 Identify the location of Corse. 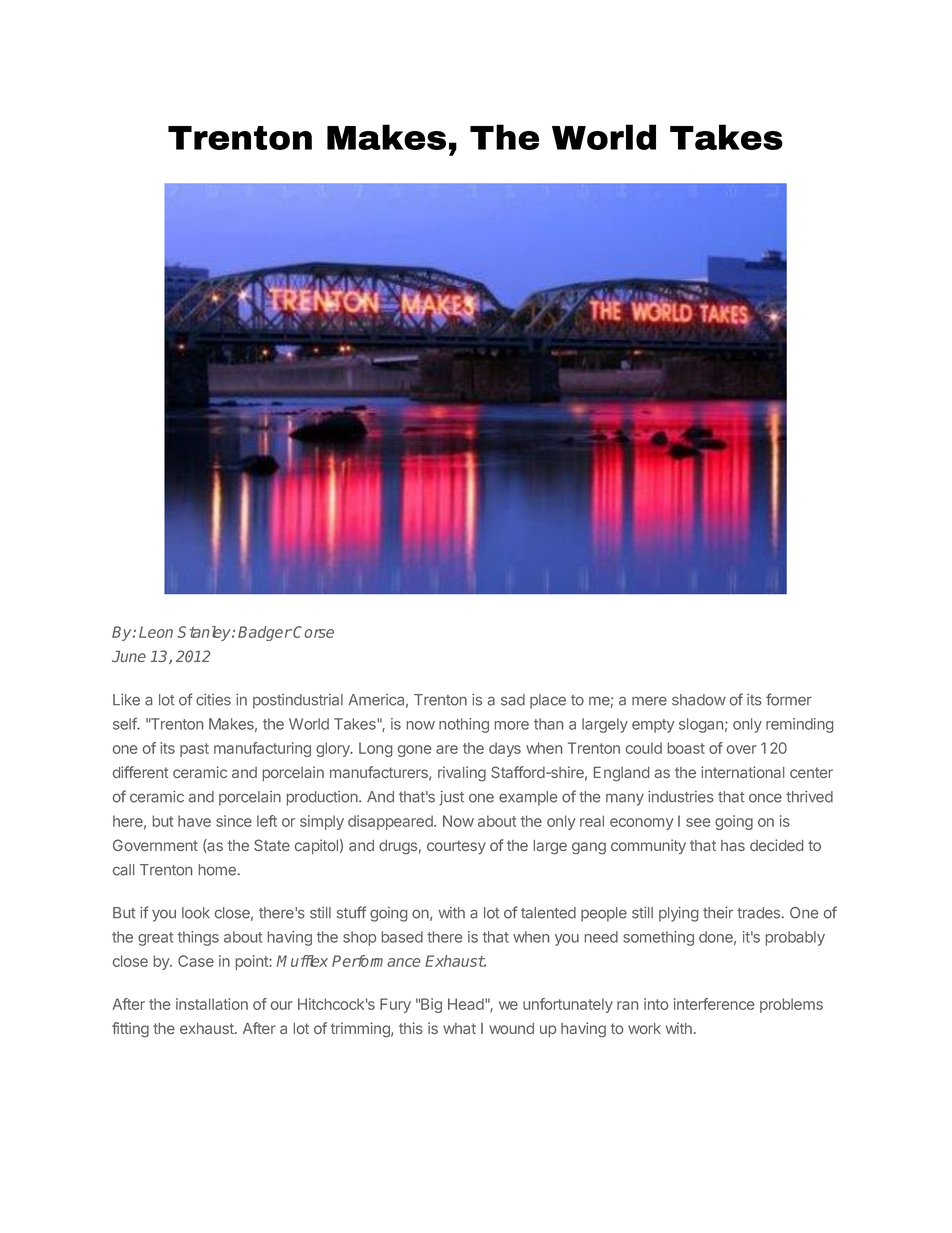
(313, 632).
